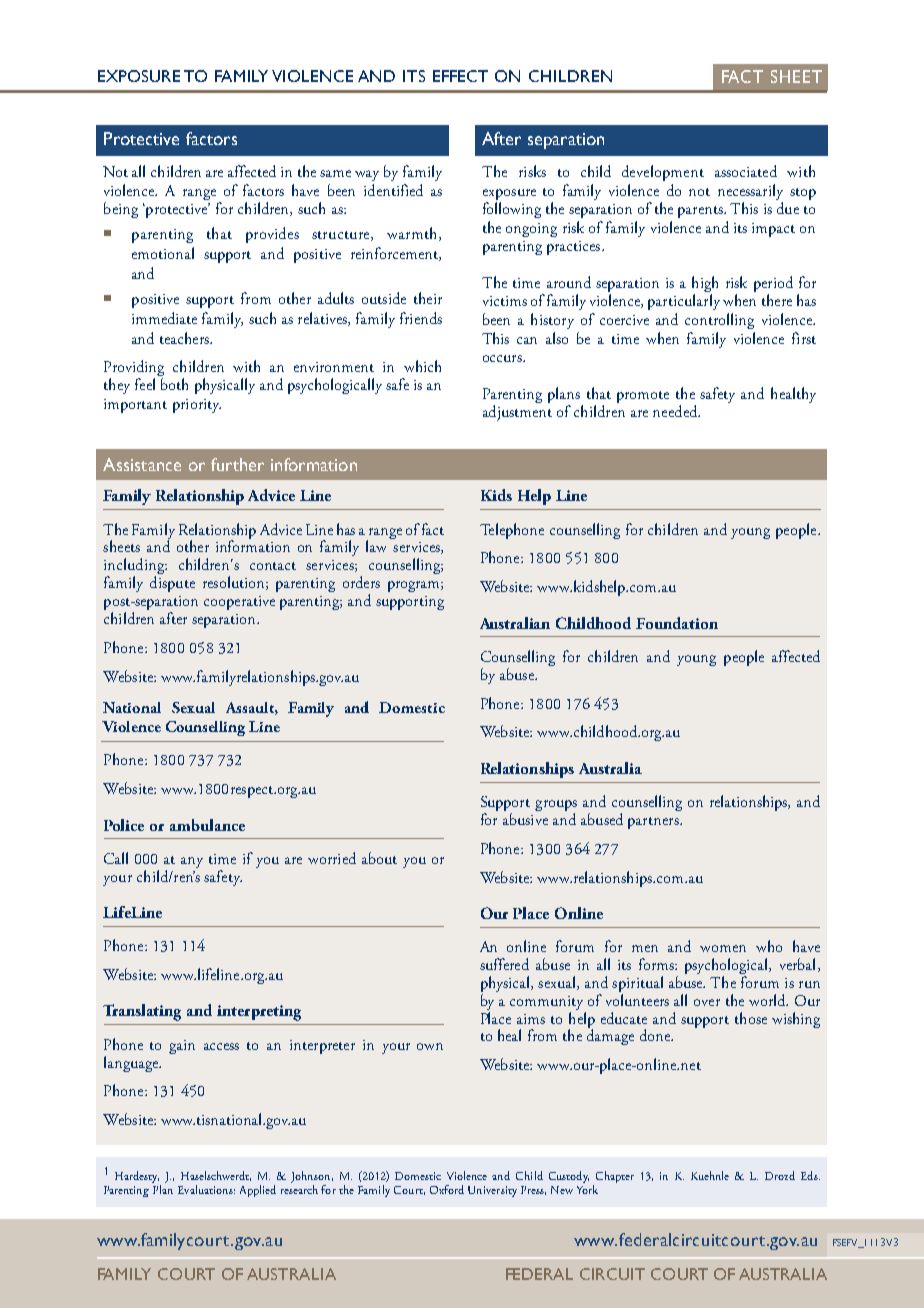  I want to click on partners, so click(654, 823).
